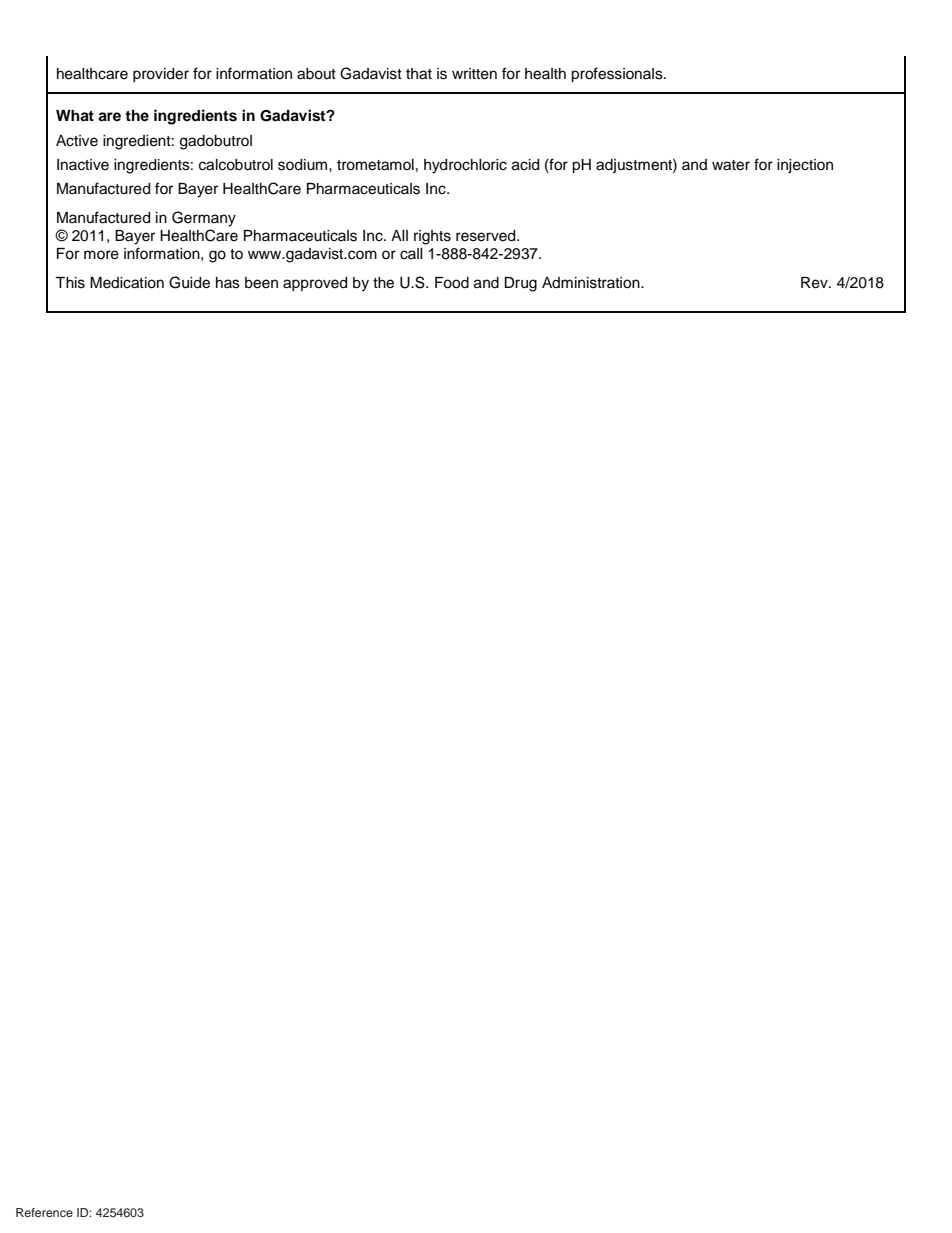 The image size is (952, 1233). I want to click on water, so click(731, 165).
